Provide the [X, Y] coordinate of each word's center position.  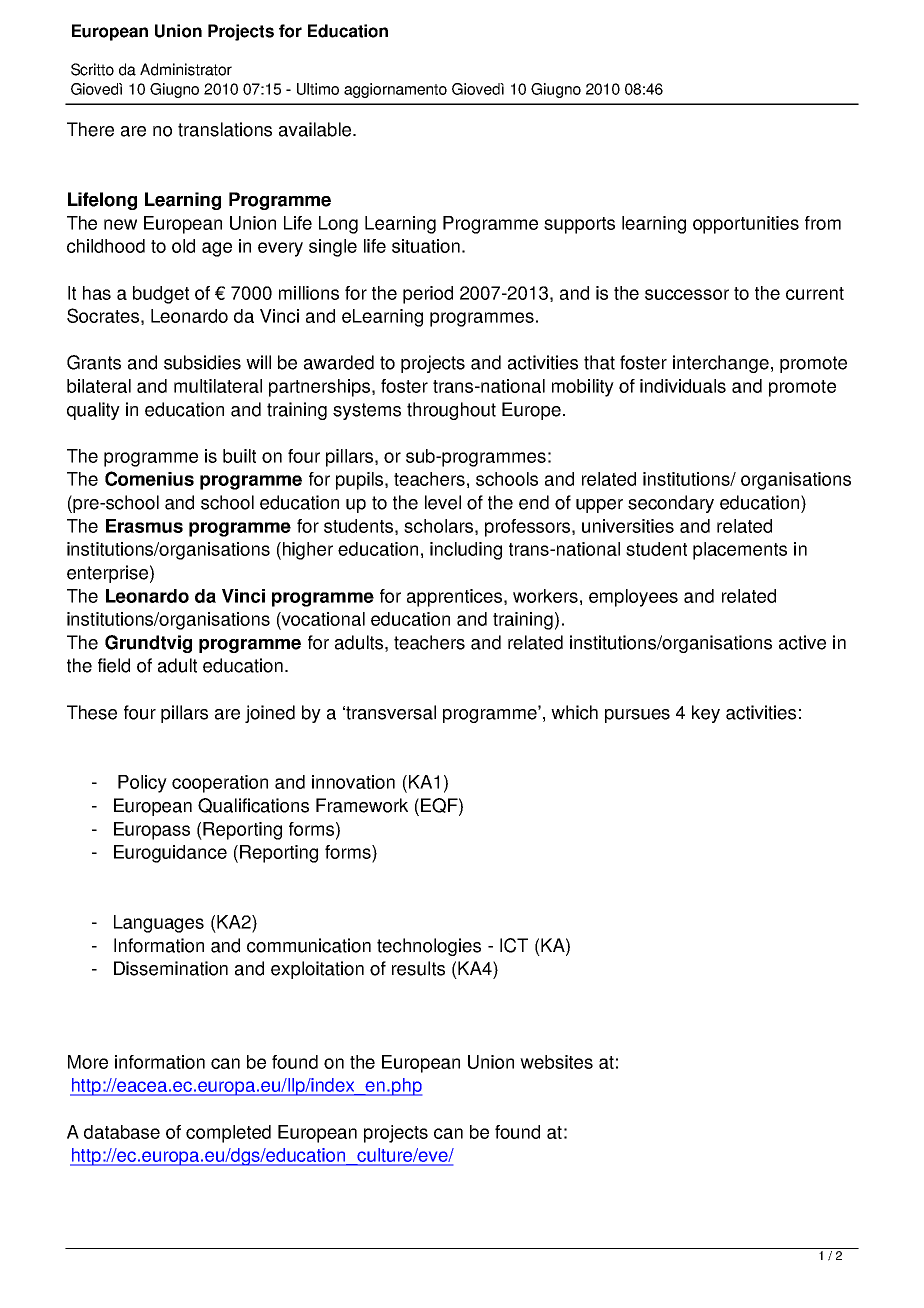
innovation [353, 782]
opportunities [746, 225]
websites [556, 1062]
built [239, 456]
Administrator [186, 69]
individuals [683, 386]
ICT [514, 945]
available [316, 129]
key [706, 714]
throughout [451, 411]
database [122, 1132]
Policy [142, 784]
